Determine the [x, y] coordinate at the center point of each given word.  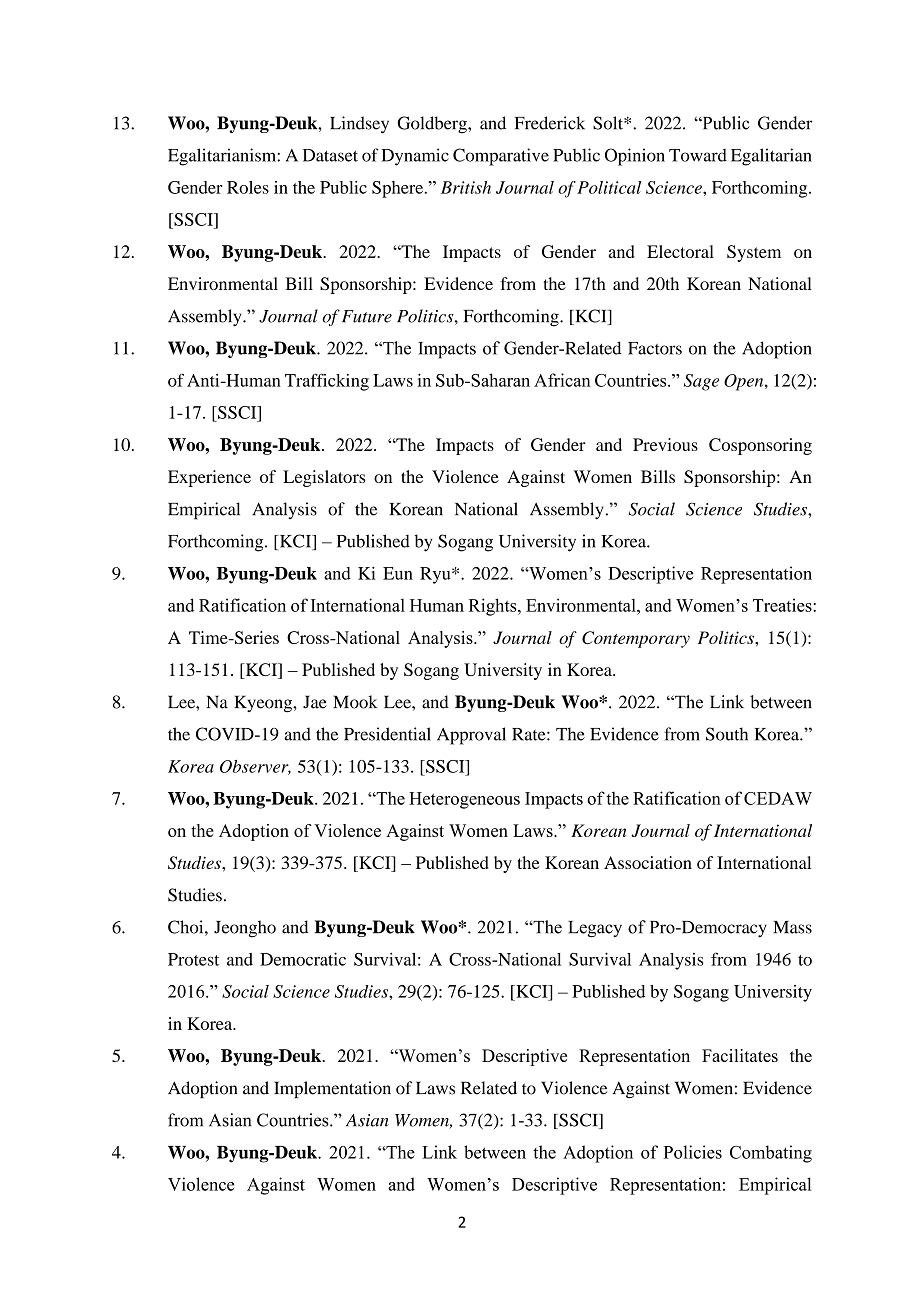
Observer [255, 767]
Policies [693, 1152]
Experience [209, 478]
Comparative [501, 157]
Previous [665, 444]
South [727, 734]
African [562, 380]
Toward [698, 155]
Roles [248, 187]
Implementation [332, 1089]
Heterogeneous [464, 800]
